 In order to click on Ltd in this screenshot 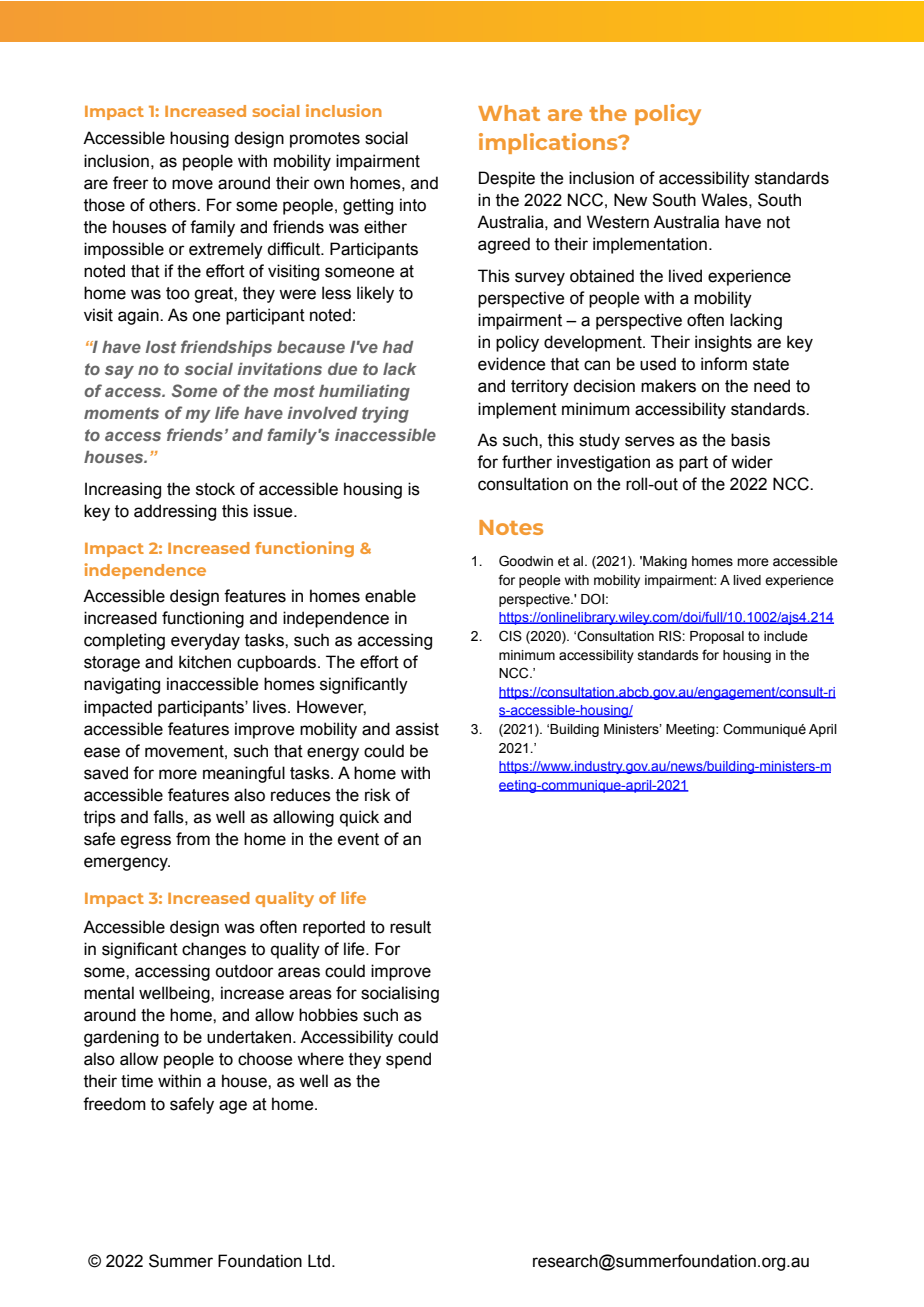, I will do `click(319, 1261)`.
